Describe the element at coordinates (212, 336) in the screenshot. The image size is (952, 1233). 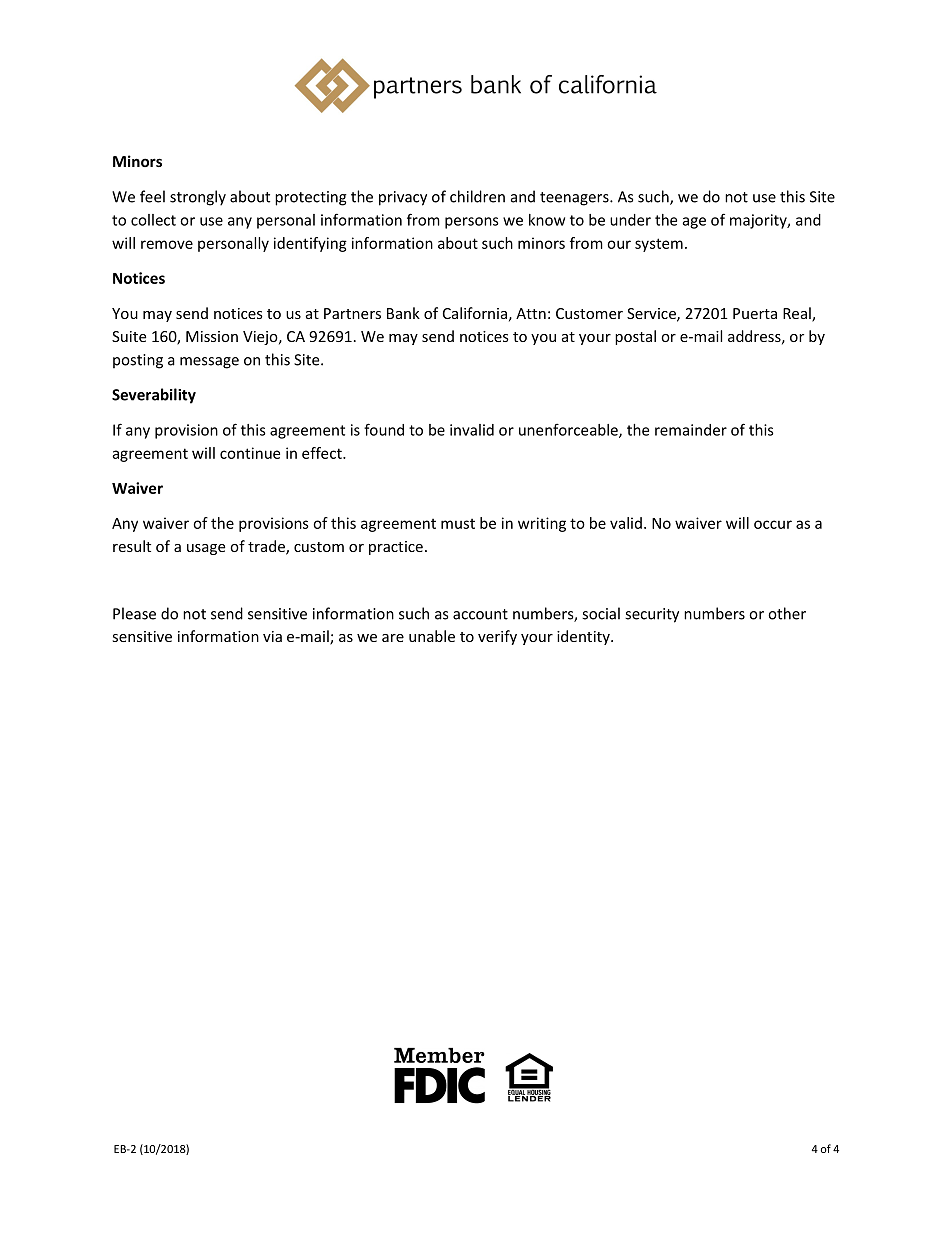
I see `Mission` at that location.
